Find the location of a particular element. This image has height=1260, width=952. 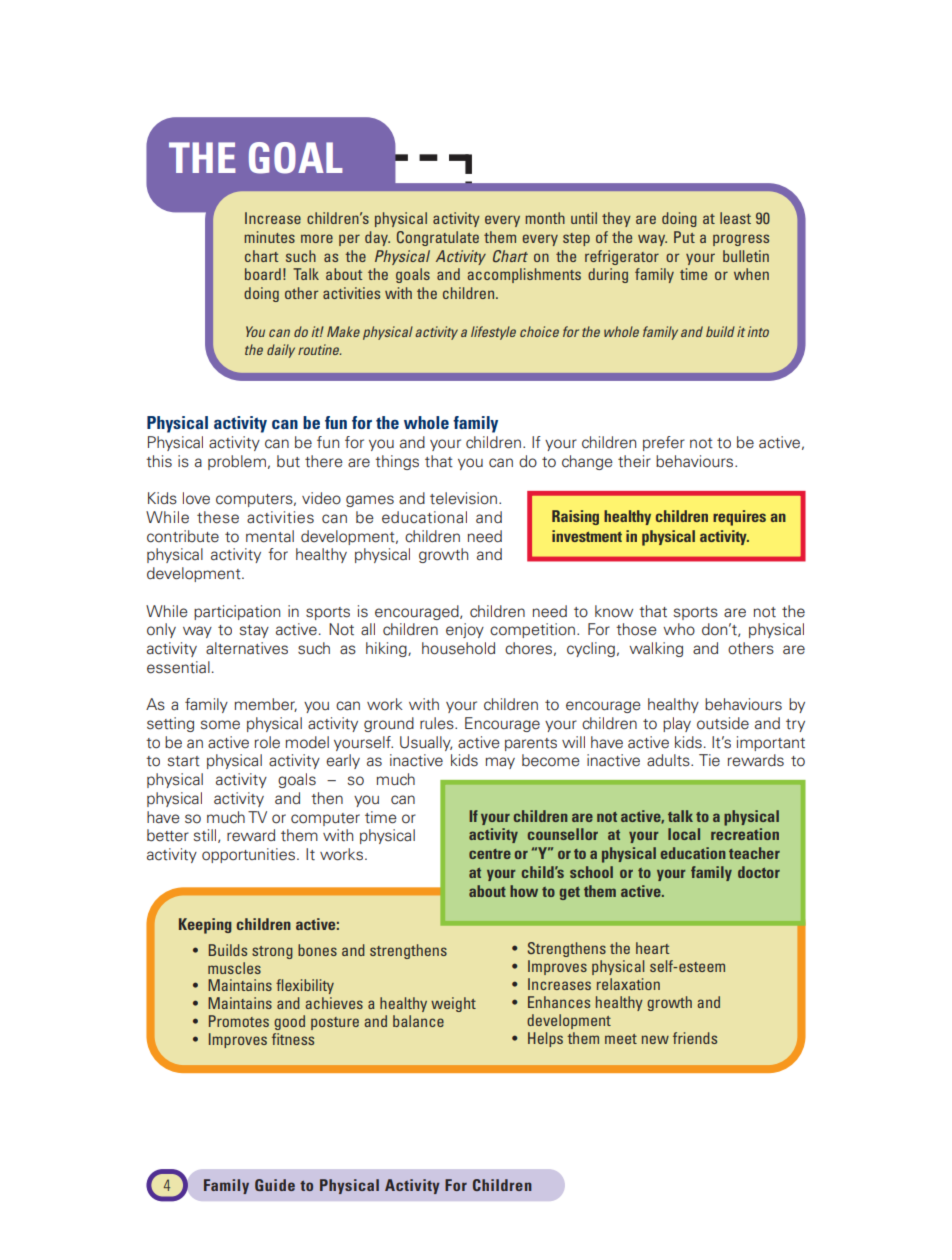

Guide is located at coordinates (275, 1185).
